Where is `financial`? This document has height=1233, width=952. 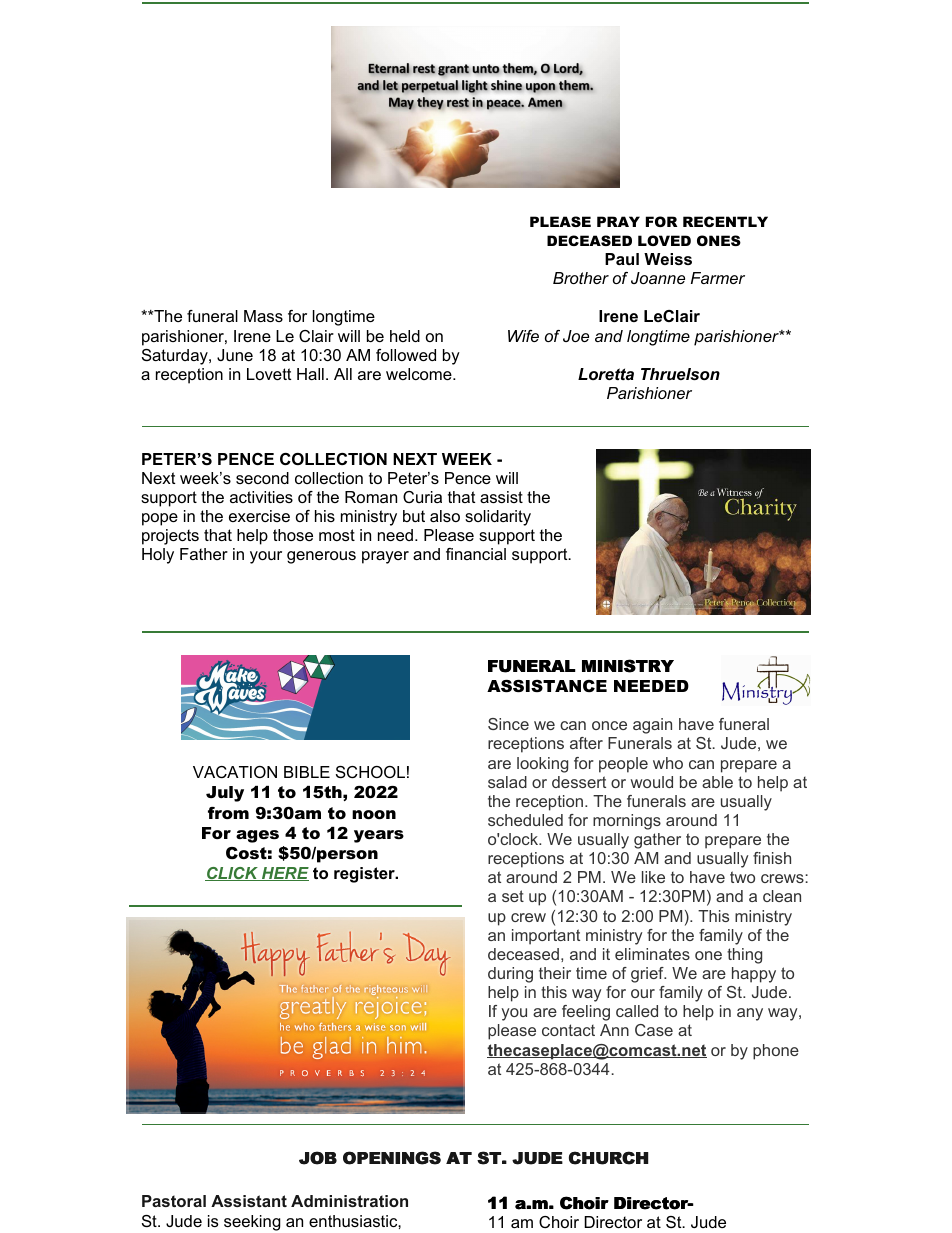
financial is located at coordinates (476, 554).
